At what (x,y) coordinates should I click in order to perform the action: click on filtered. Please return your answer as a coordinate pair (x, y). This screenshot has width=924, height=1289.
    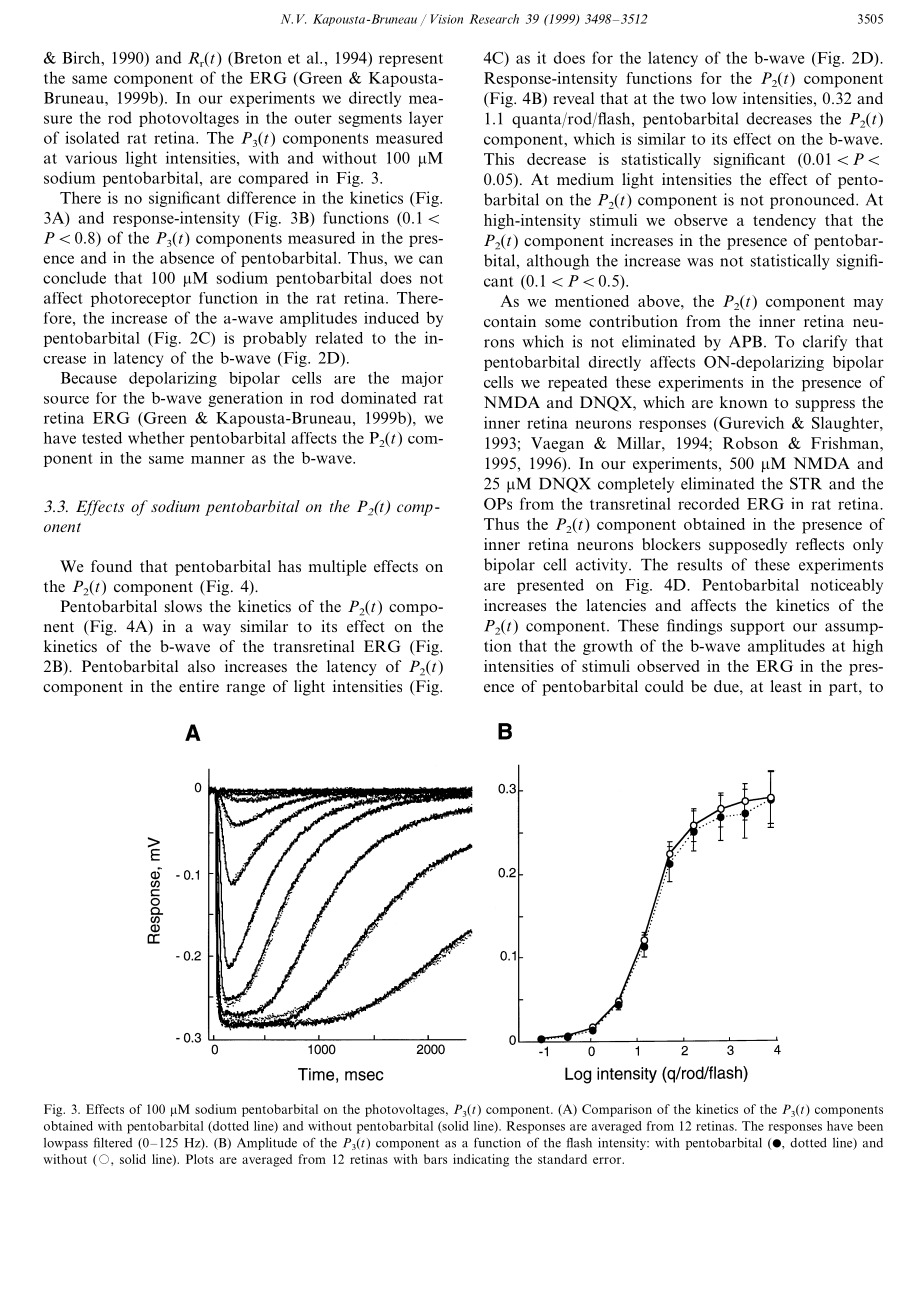
    Looking at the image, I should click on (112, 1142).
